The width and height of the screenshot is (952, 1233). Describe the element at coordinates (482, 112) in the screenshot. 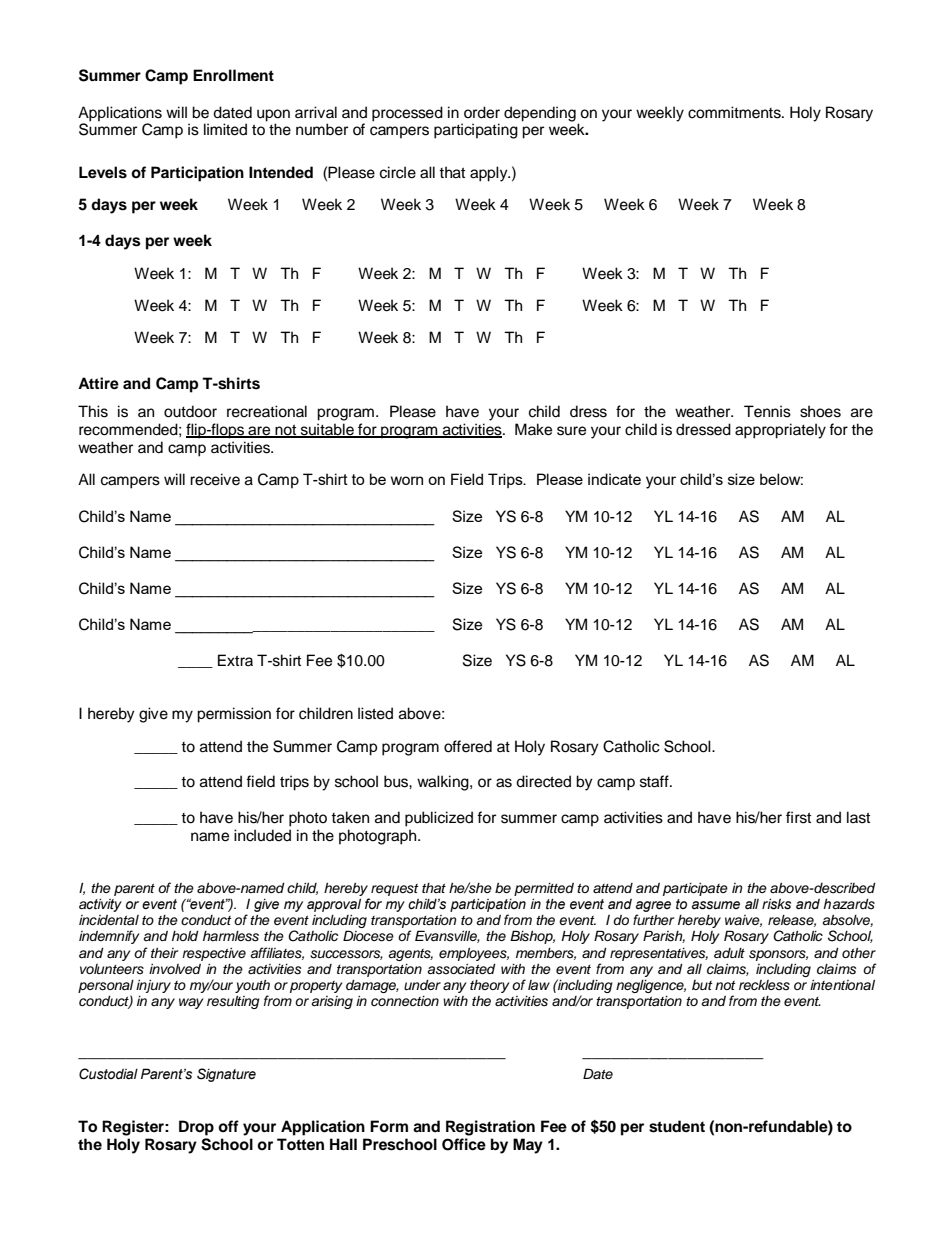

I see `order` at that location.
